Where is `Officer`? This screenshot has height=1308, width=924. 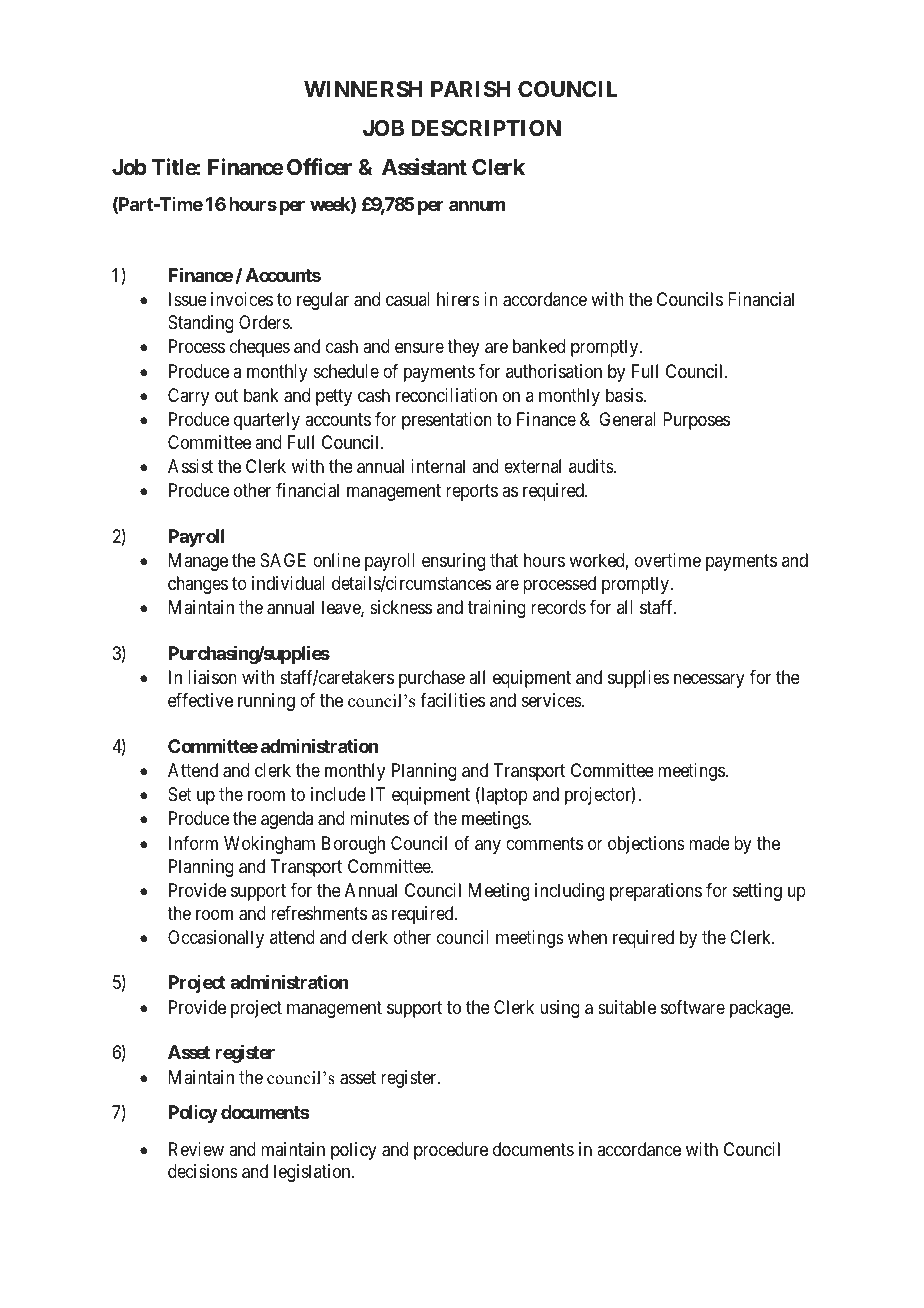
Officer is located at coordinates (319, 167).
